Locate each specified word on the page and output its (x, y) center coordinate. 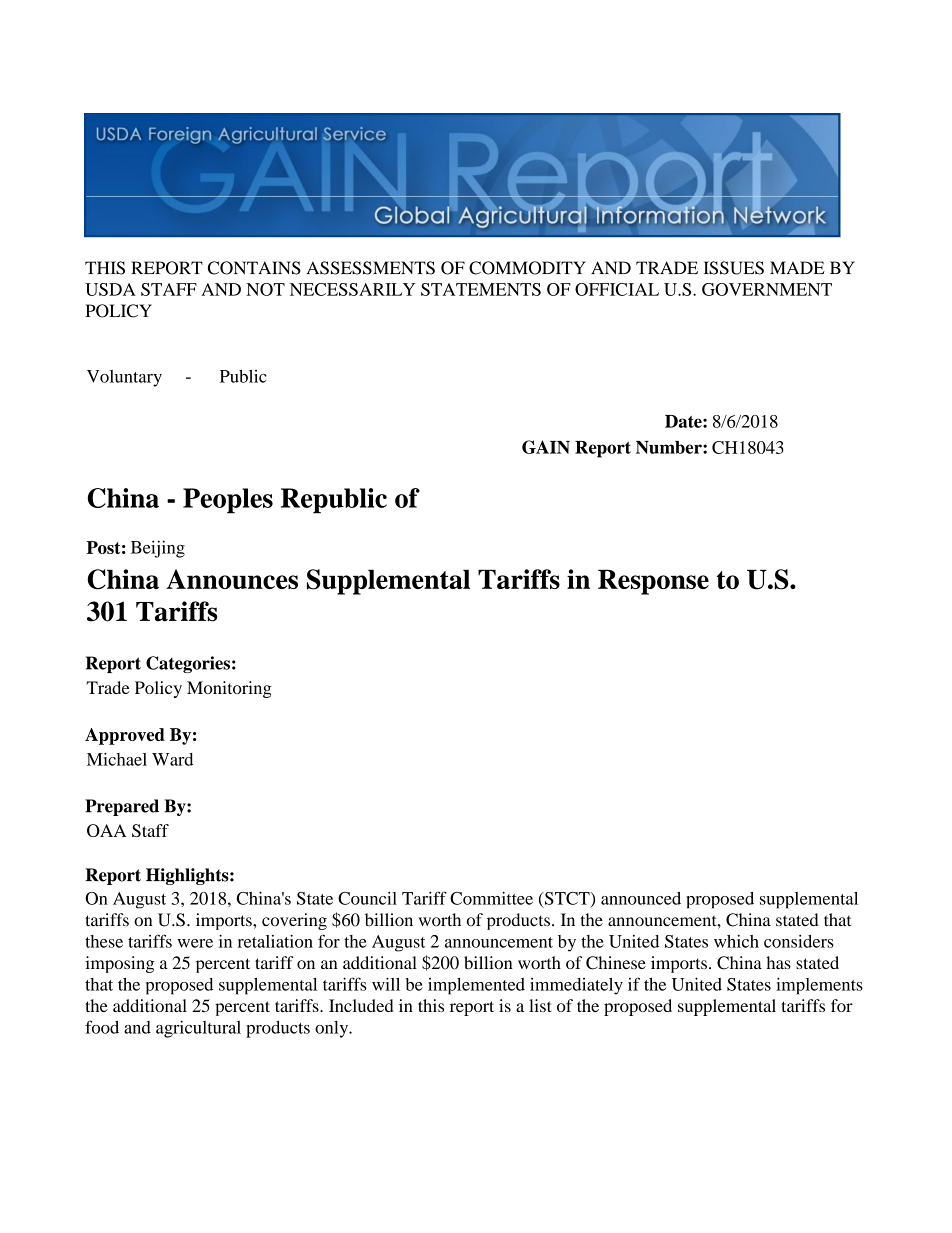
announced (641, 898)
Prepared (122, 807)
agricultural (198, 1029)
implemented (476, 986)
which (736, 941)
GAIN (546, 447)
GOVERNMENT (767, 289)
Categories (188, 664)
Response (653, 582)
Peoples (228, 501)
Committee (491, 898)
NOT (265, 289)
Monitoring (229, 689)
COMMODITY (527, 268)
